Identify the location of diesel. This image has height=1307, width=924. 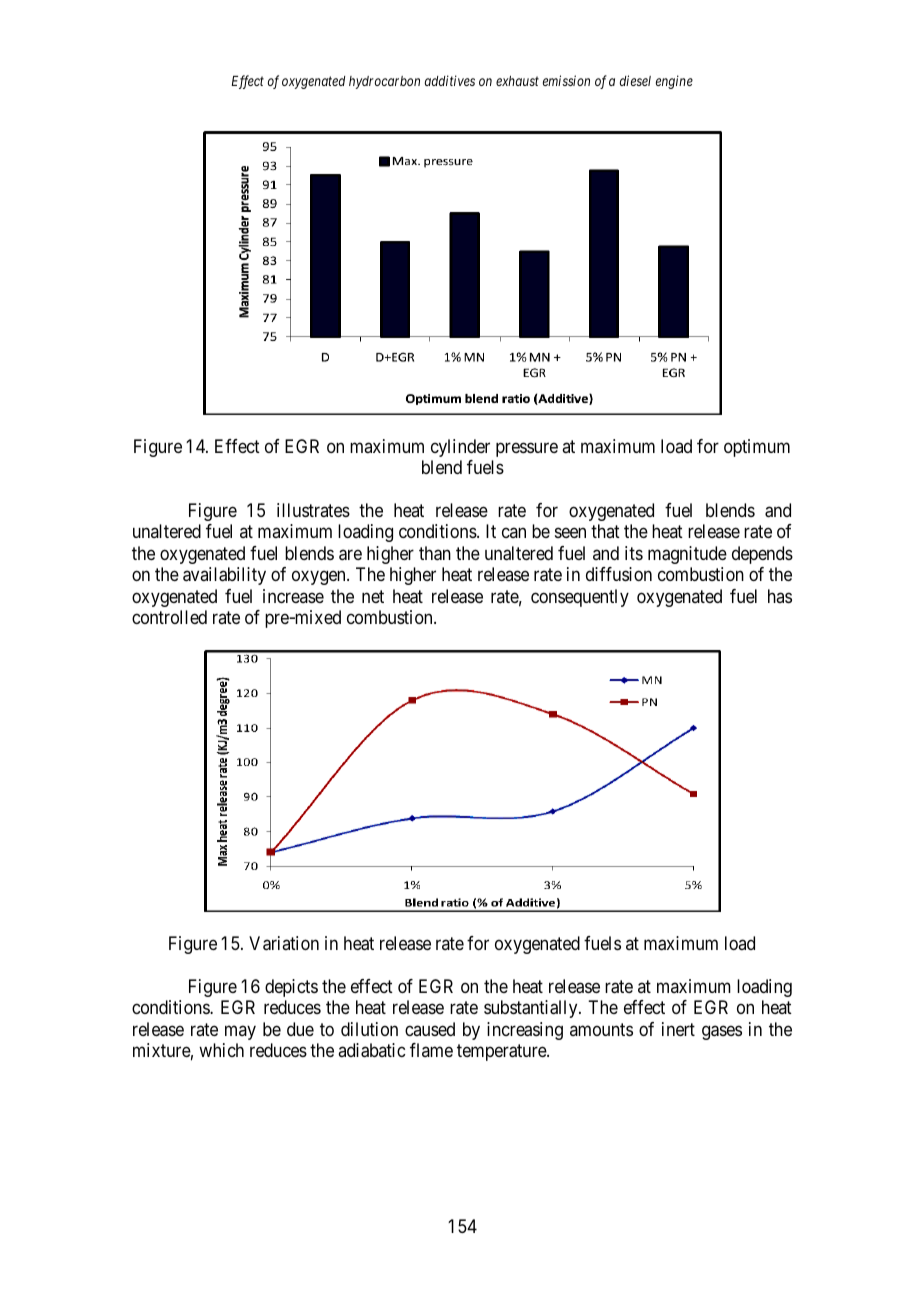
(635, 80).
